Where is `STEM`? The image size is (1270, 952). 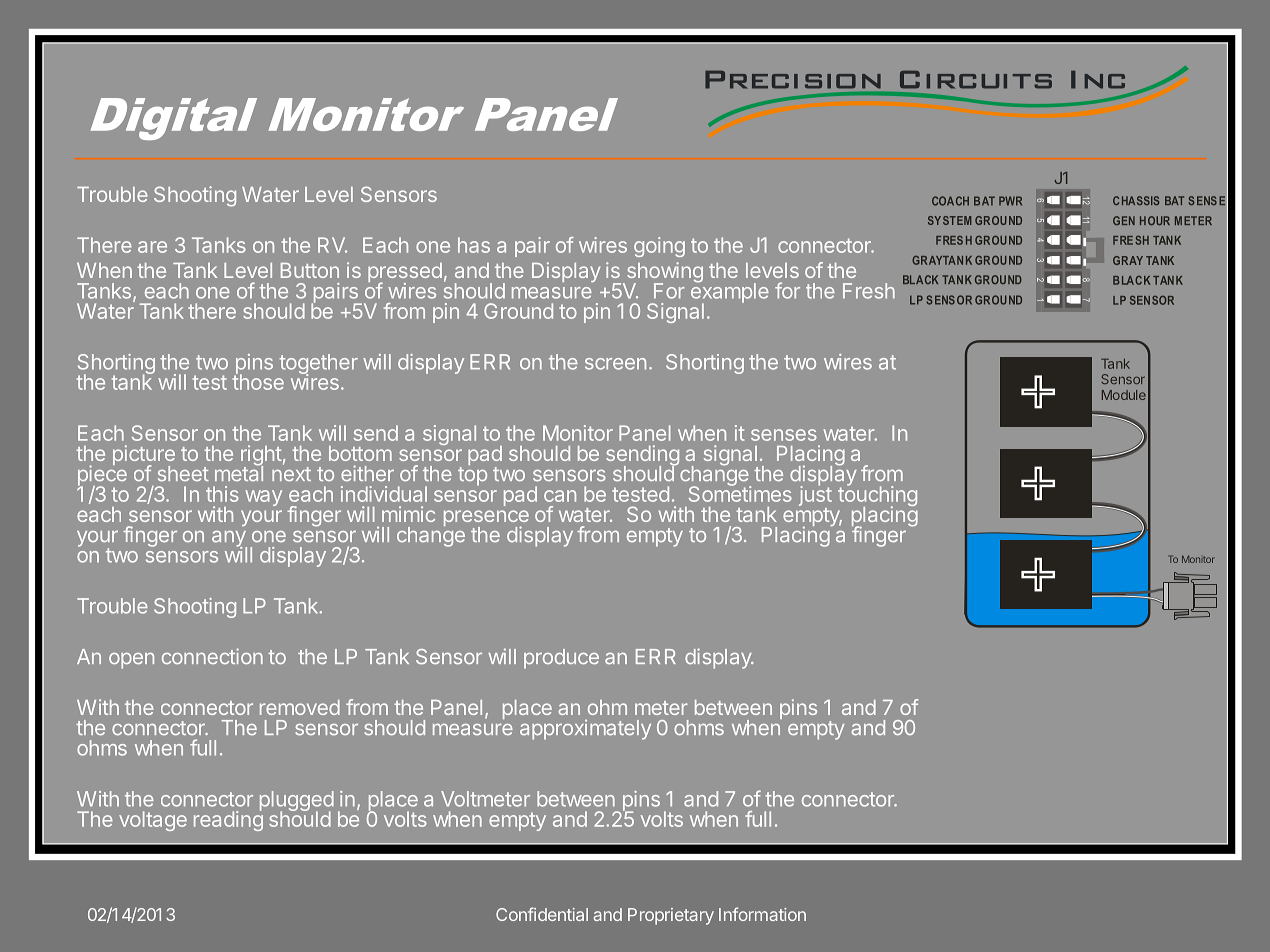
STEM is located at coordinates (957, 220).
